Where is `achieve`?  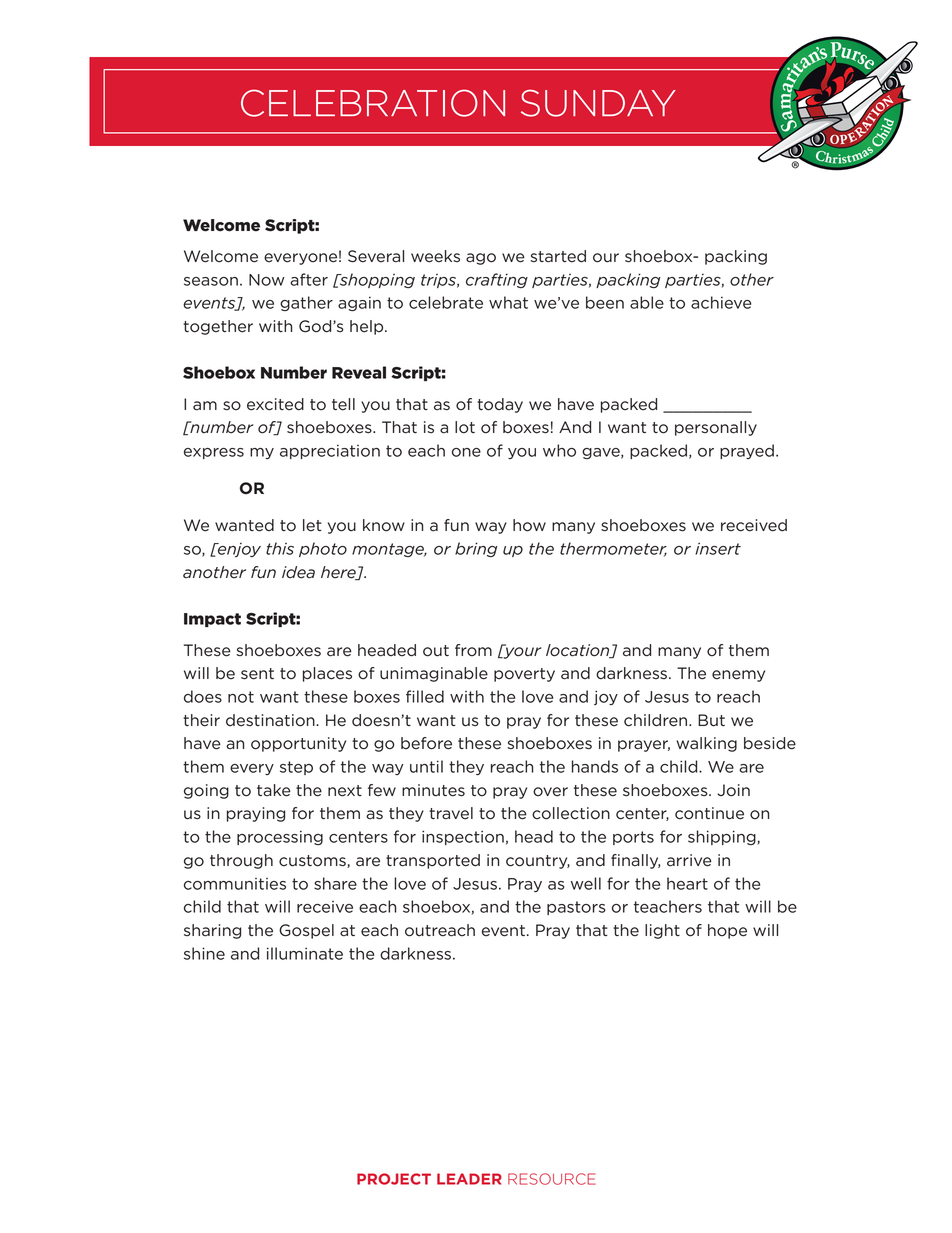 achieve is located at coordinates (721, 302).
